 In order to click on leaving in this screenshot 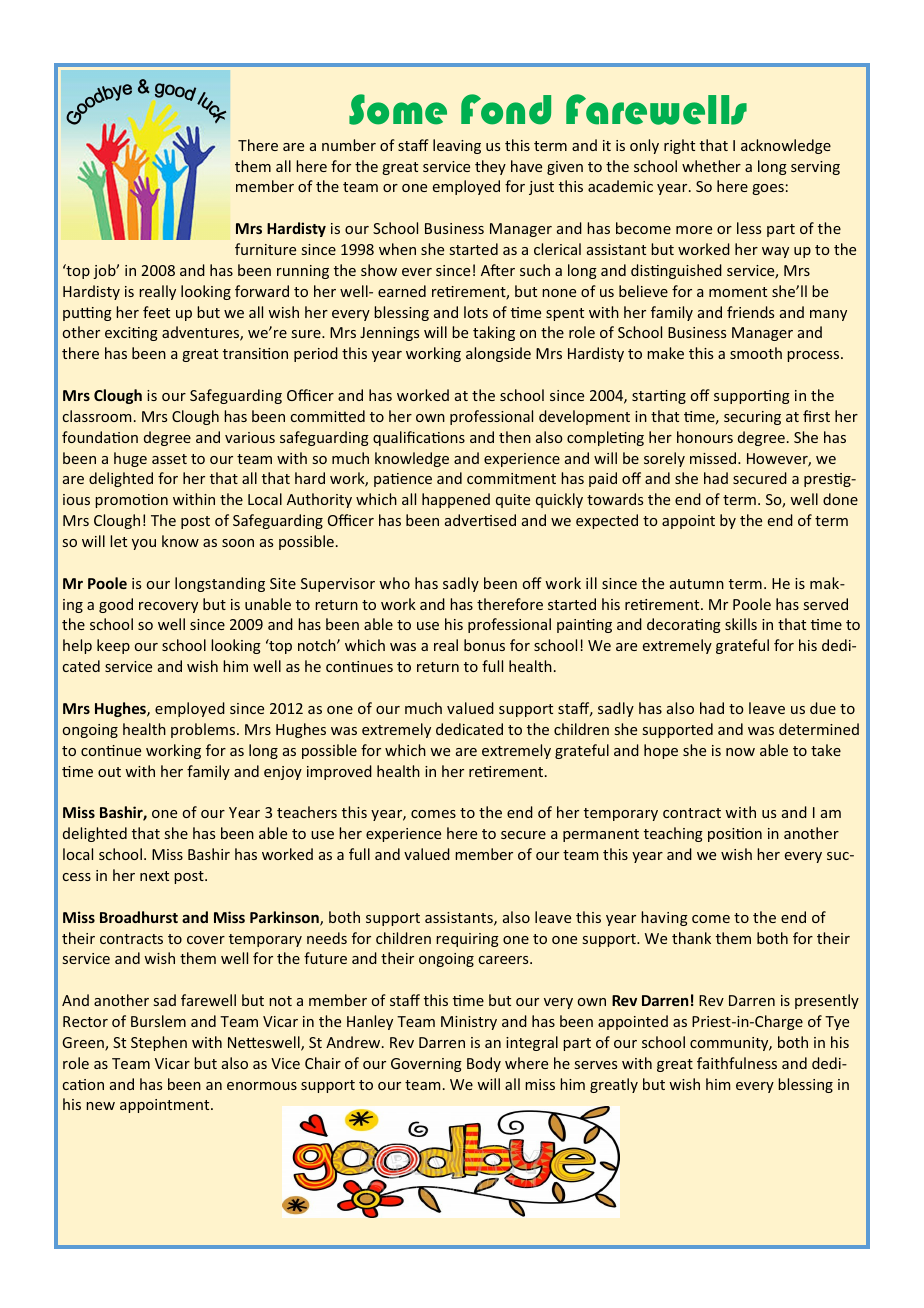, I will do `click(457, 146)`.
